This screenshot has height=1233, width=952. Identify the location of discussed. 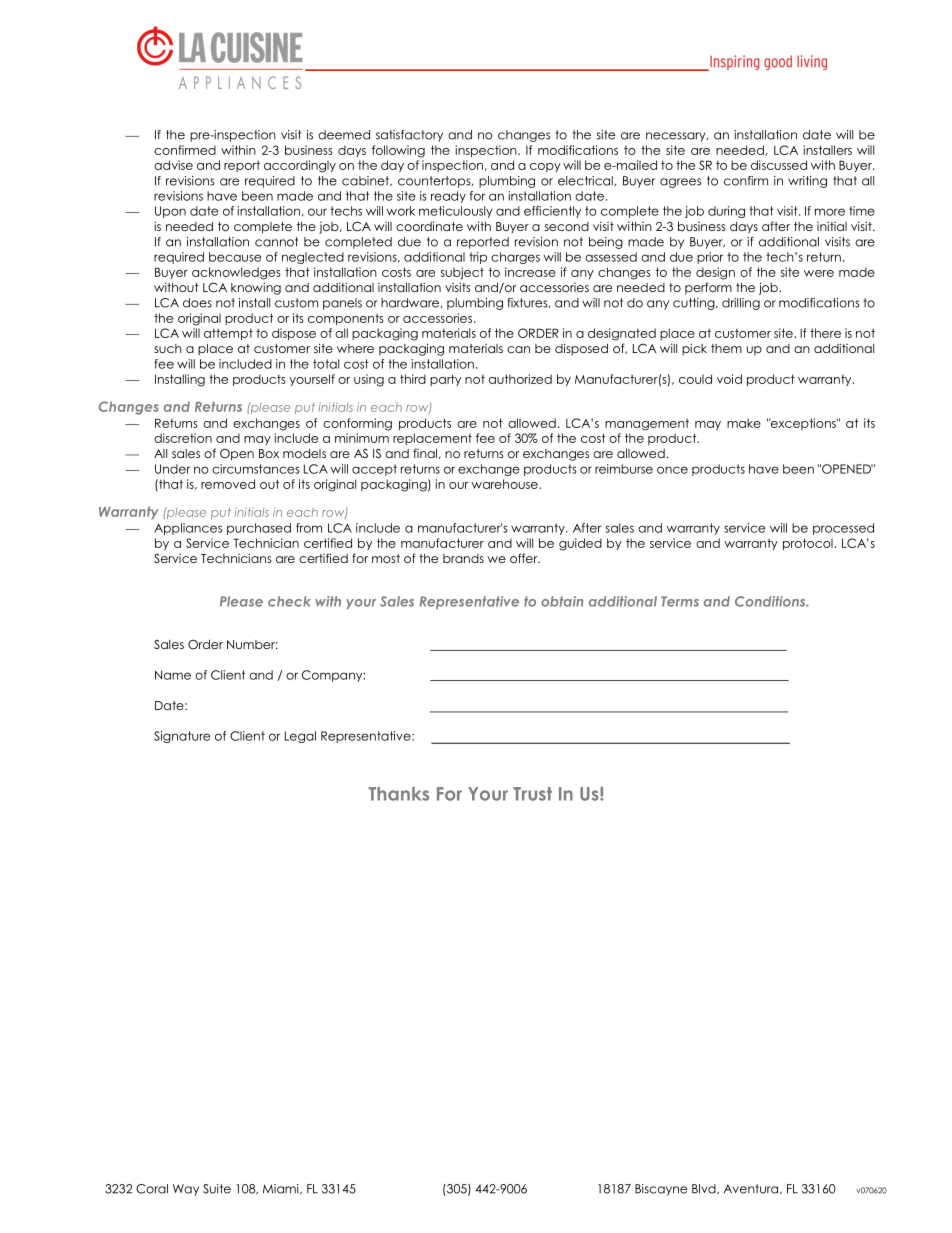
(779, 165).
